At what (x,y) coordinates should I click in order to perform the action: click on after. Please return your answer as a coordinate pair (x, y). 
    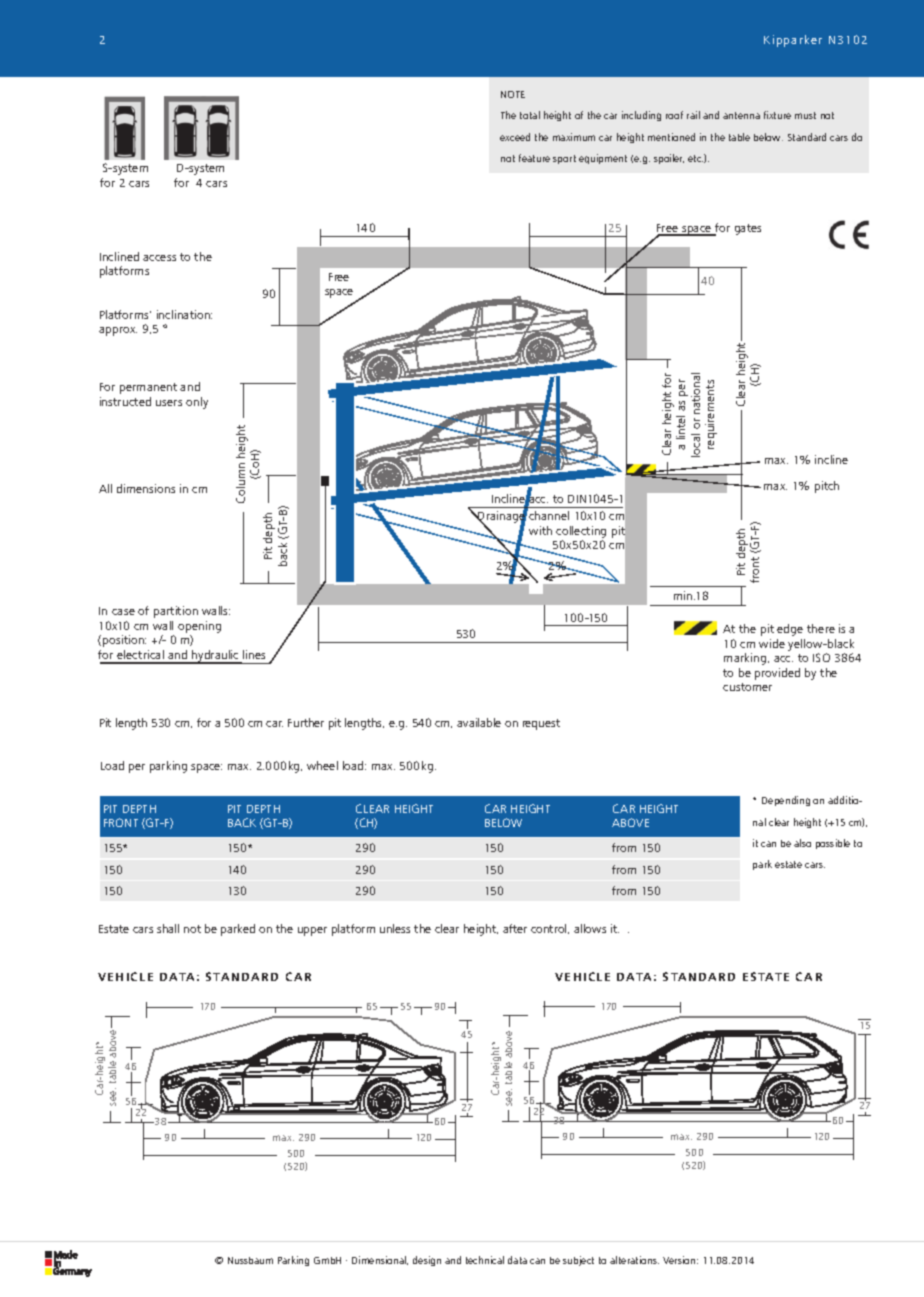
    Looking at the image, I should click on (515, 928).
